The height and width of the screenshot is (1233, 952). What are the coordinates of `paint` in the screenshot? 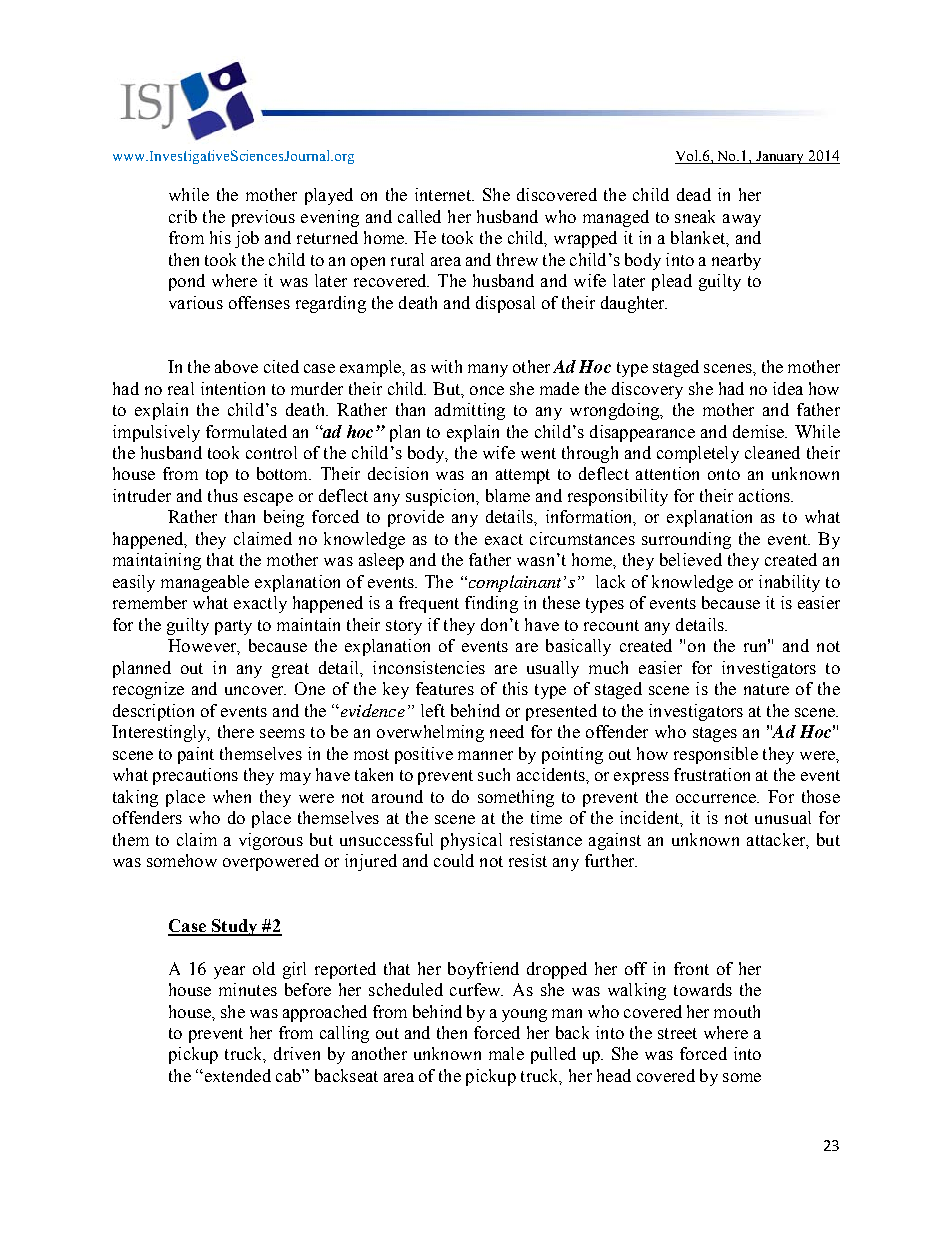 It's located at (196, 755).
